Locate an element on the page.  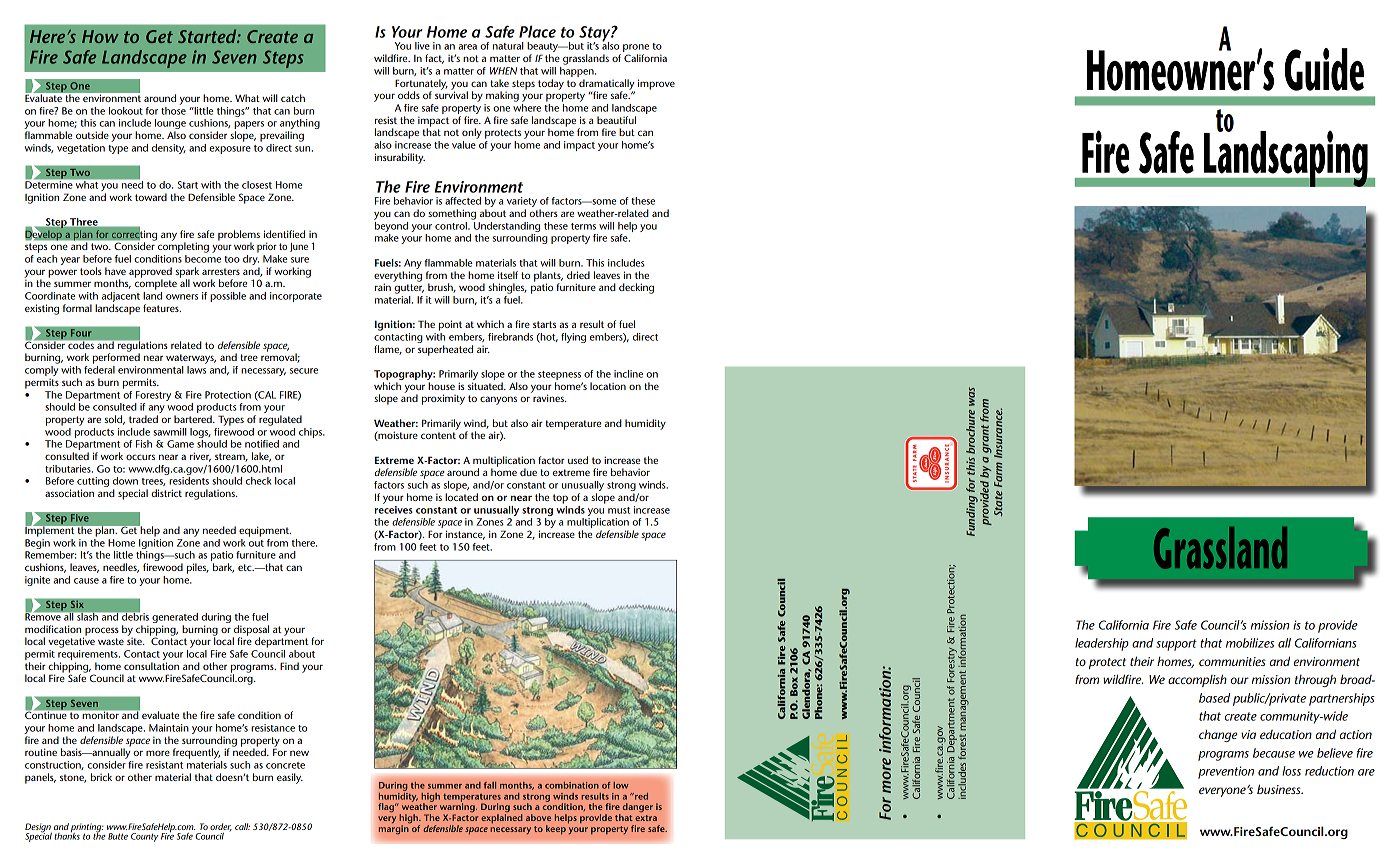
order is located at coordinates (221, 827).
